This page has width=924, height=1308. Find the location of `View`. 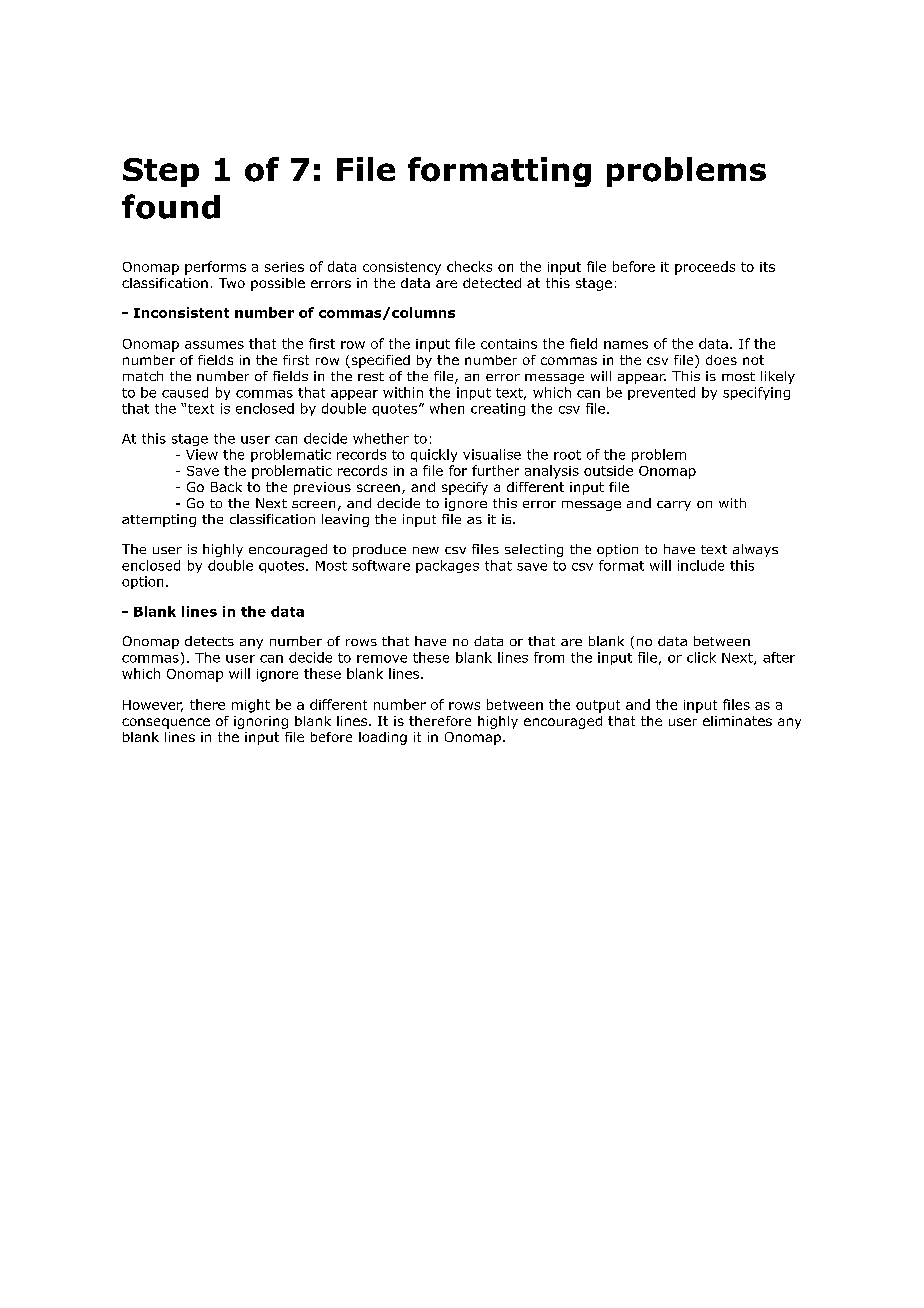

View is located at coordinates (202, 454).
